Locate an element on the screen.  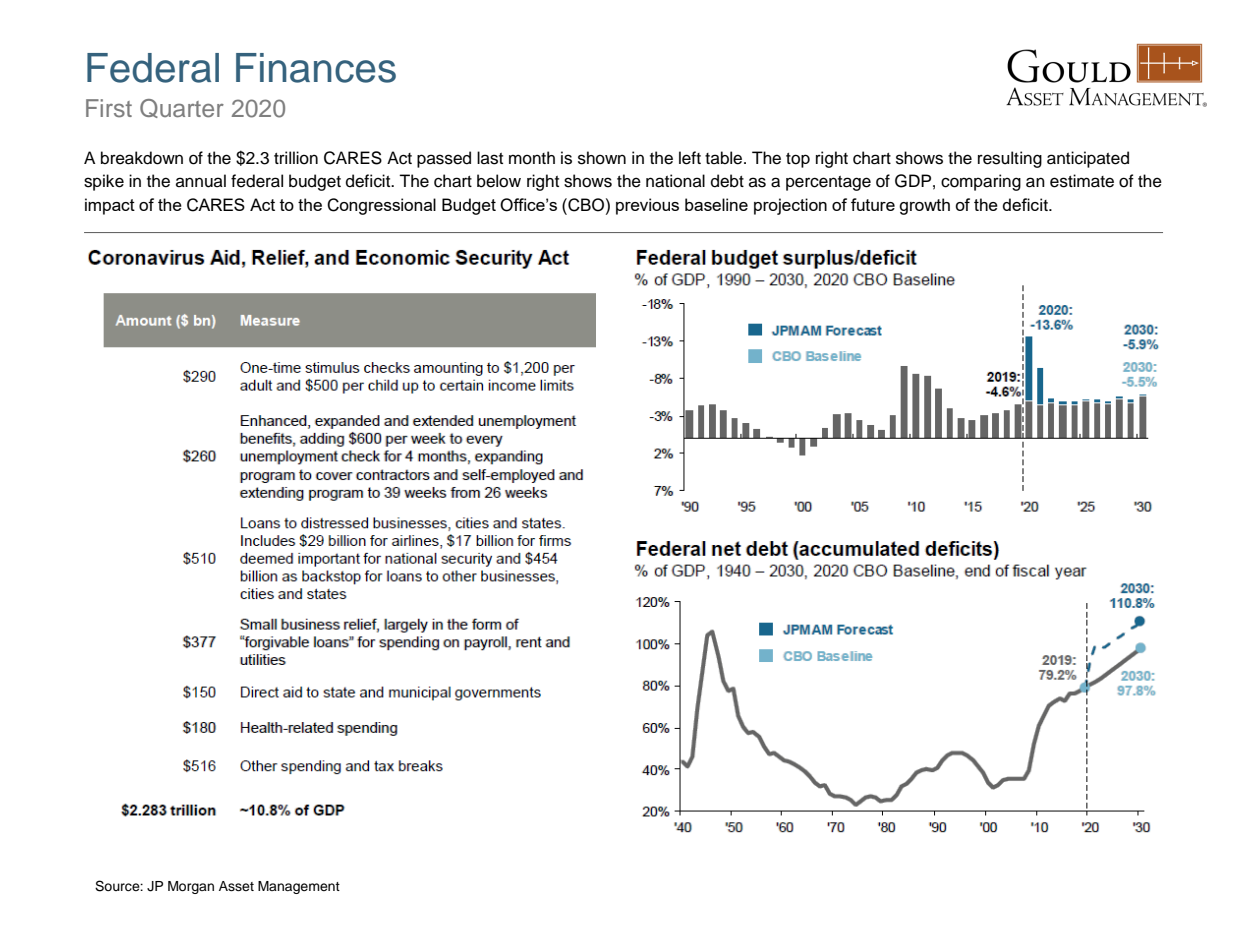
previous is located at coordinates (647, 206).
